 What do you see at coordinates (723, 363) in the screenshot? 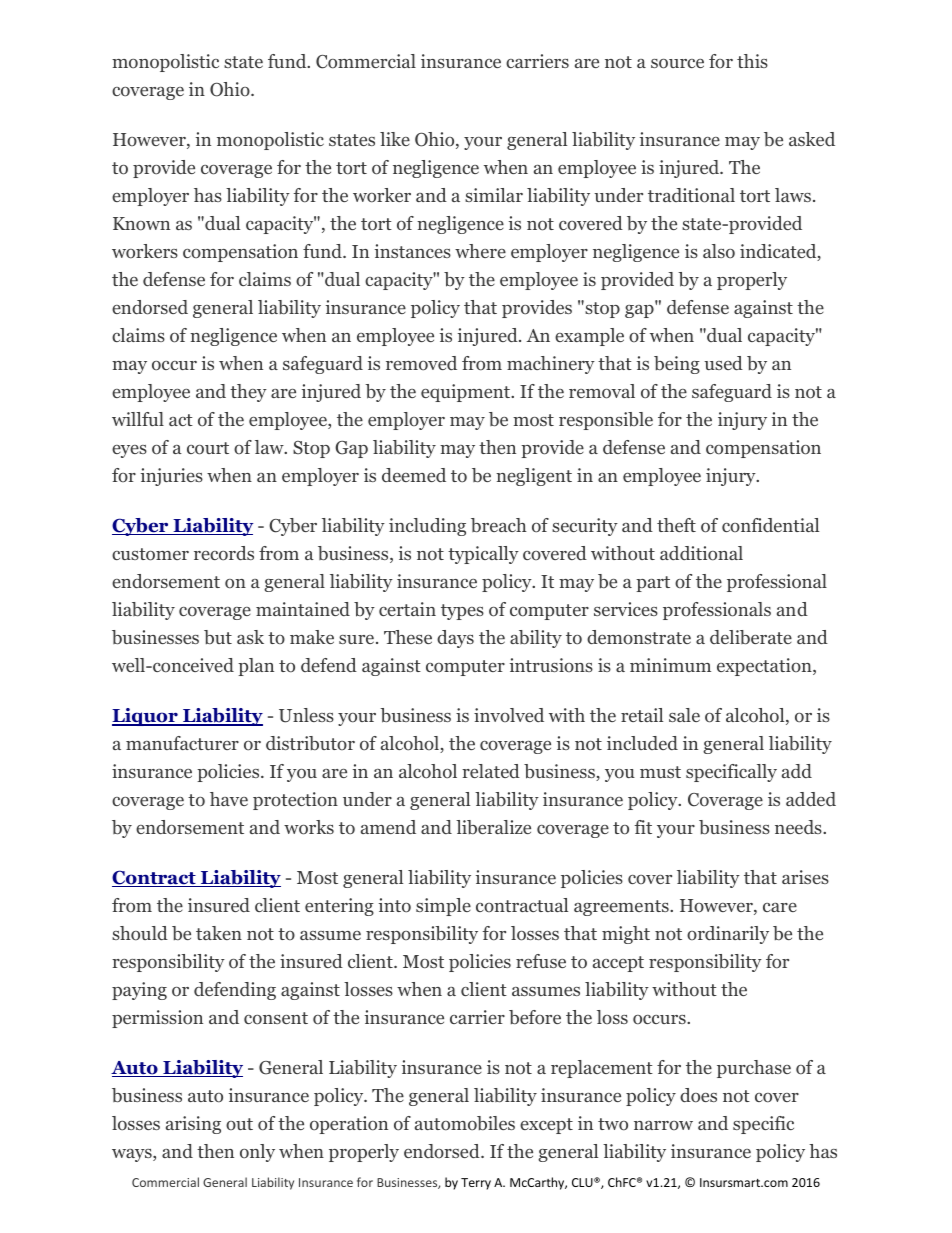
I see `used` at bounding box center [723, 363].
